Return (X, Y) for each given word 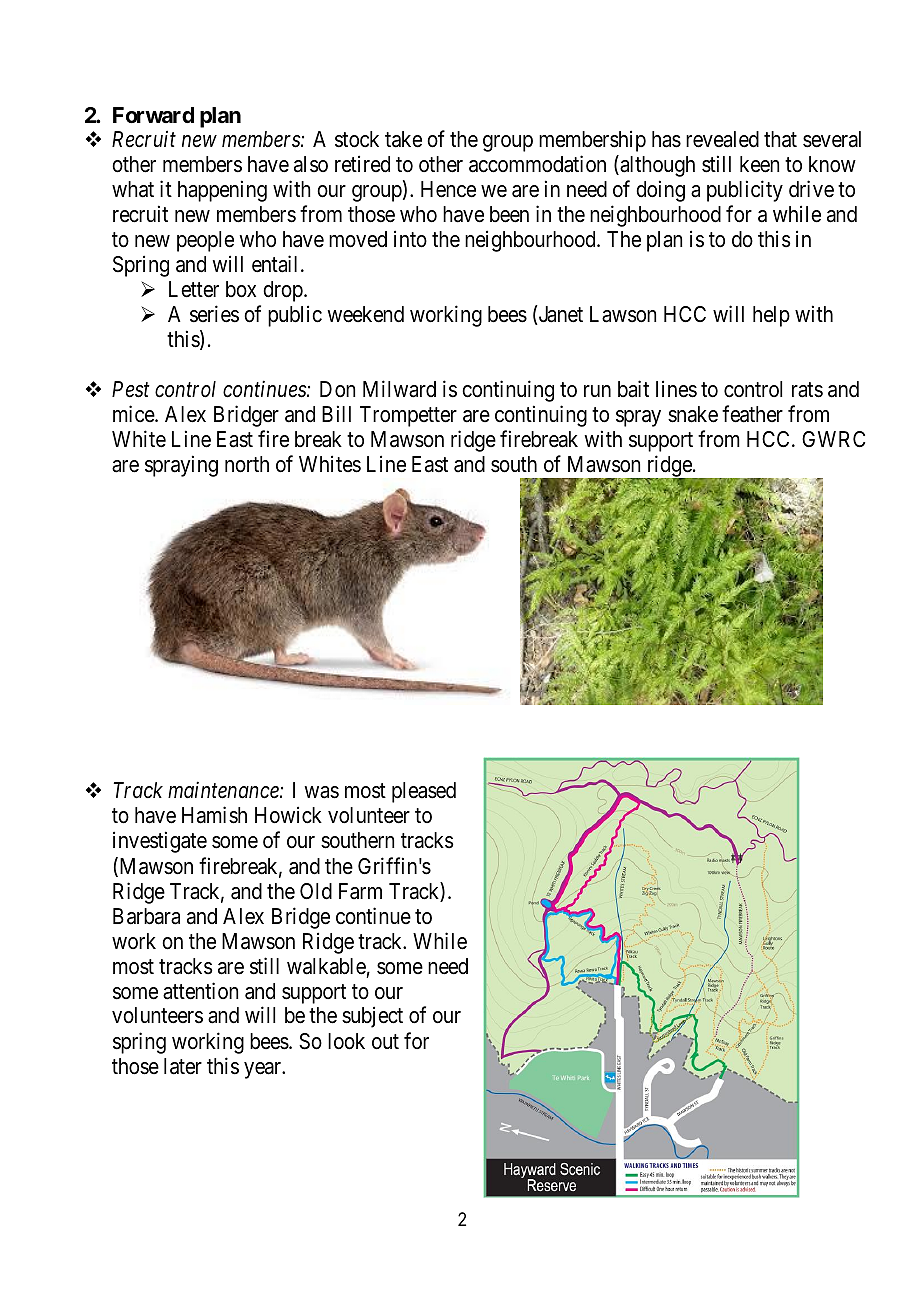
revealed (722, 139)
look (346, 1041)
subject (372, 1017)
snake (693, 414)
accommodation (537, 164)
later (183, 1066)
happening (222, 191)
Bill (336, 413)
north (247, 464)
